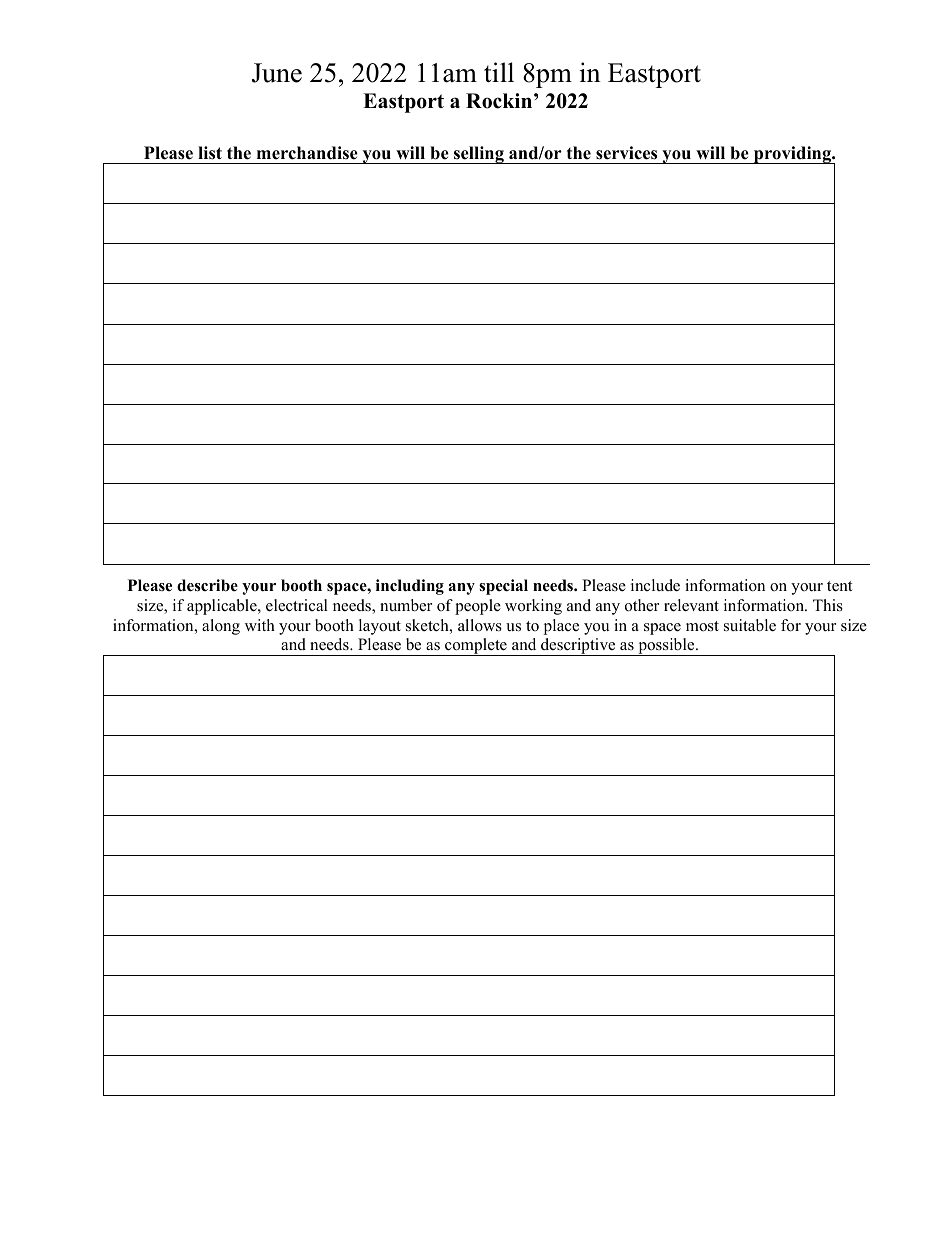 The height and width of the screenshot is (1233, 952). I want to click on June, so click(277, 73).
